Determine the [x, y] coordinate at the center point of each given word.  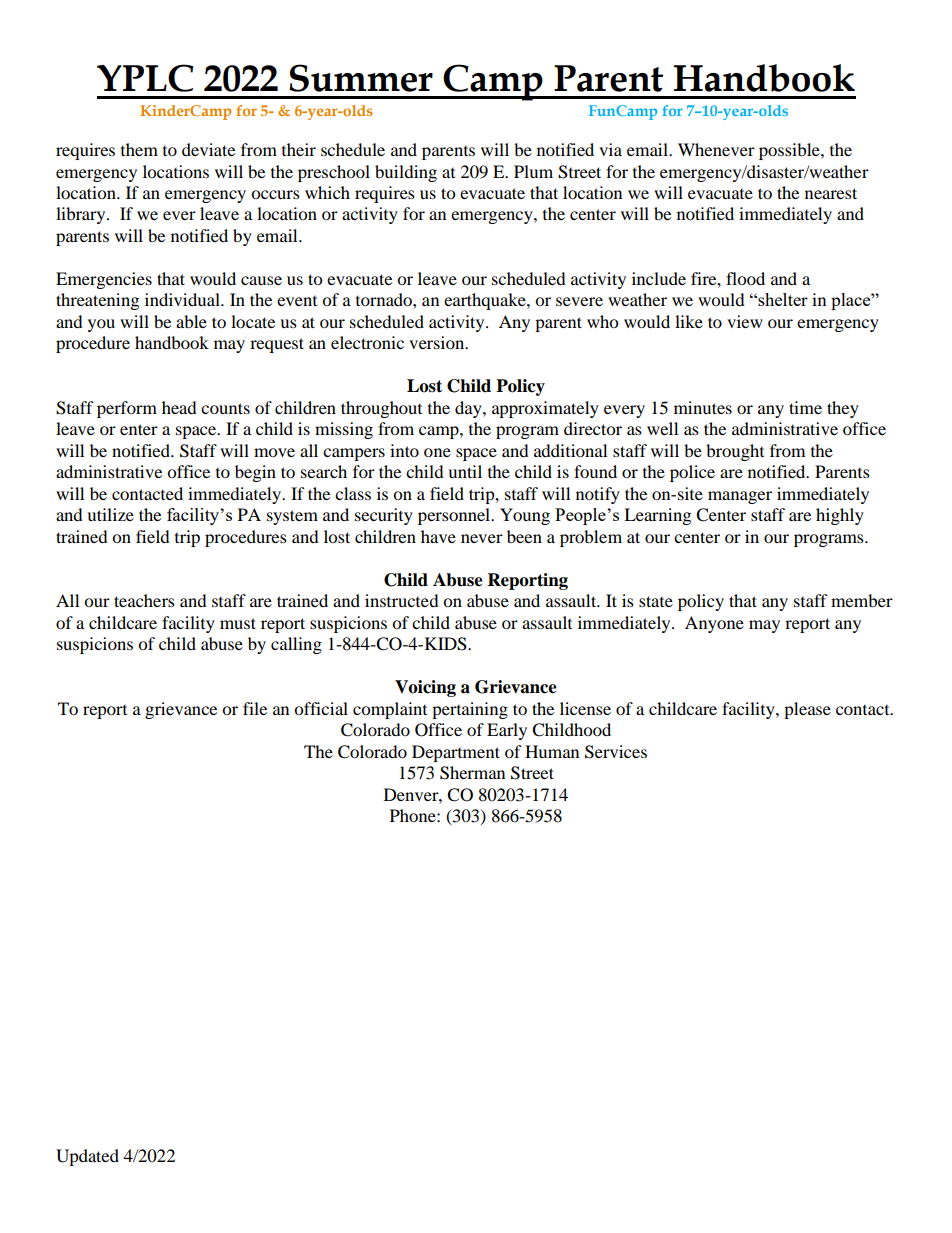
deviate [208, 149]
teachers [144, 600]
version [438, 342]
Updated [87, 1157]
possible [790, 151]
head [179, 407]
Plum [533, 171]
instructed [402, 600]
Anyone [714, 624]
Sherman [472, 773]
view [745, 321]
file [255, 708]
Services [616, 752]
